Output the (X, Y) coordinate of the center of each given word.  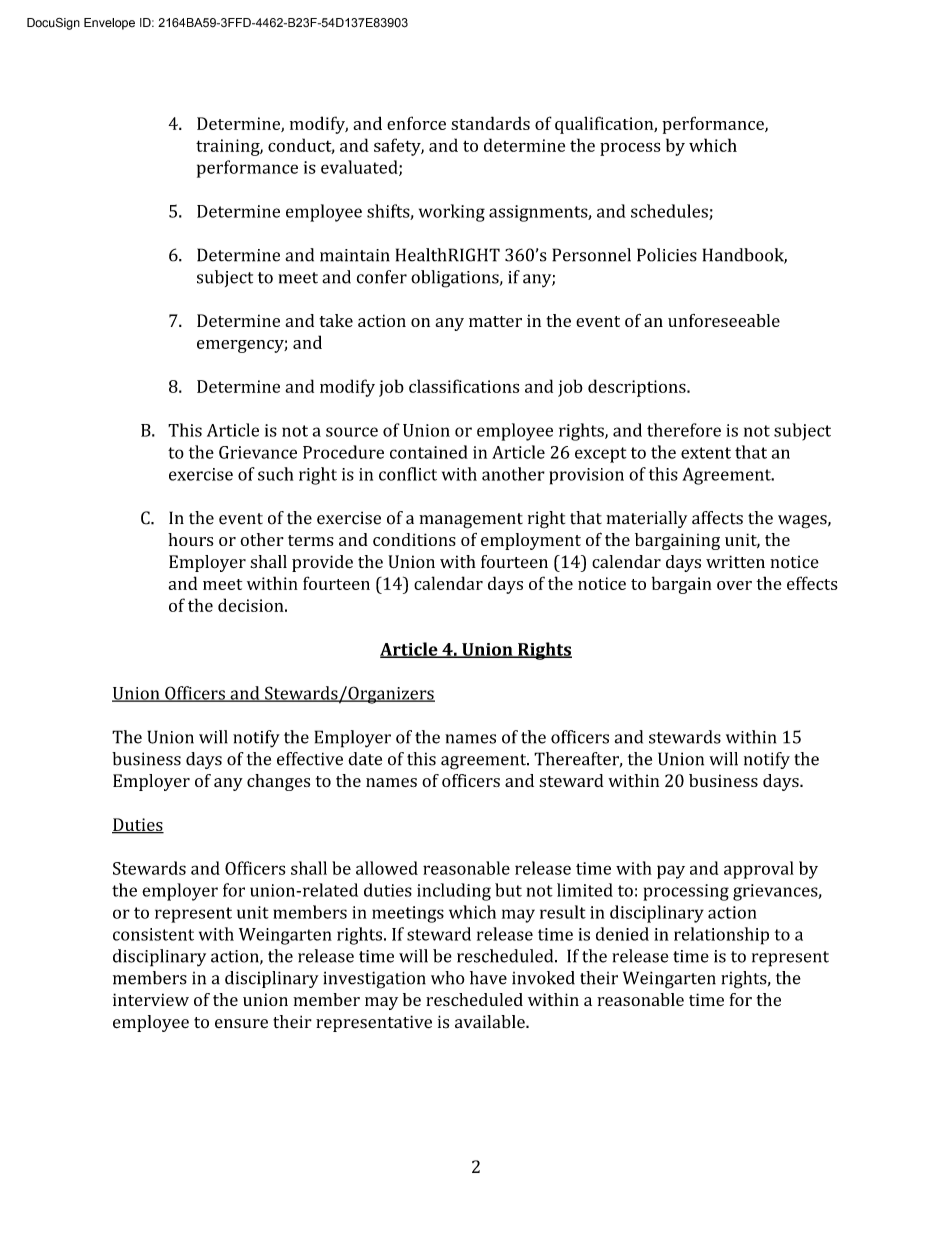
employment (531, 541)
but (508, 890)
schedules (670, 212)
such (275, 474)
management (471, 521)
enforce (416, 123)
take (336, 320)
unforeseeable (724, 320)
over (734, 585)
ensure (241, 1024)
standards (490, 123)
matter (495, 321)
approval (759, 870)
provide (322, 563)
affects (717, 518)
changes (278, 782)
